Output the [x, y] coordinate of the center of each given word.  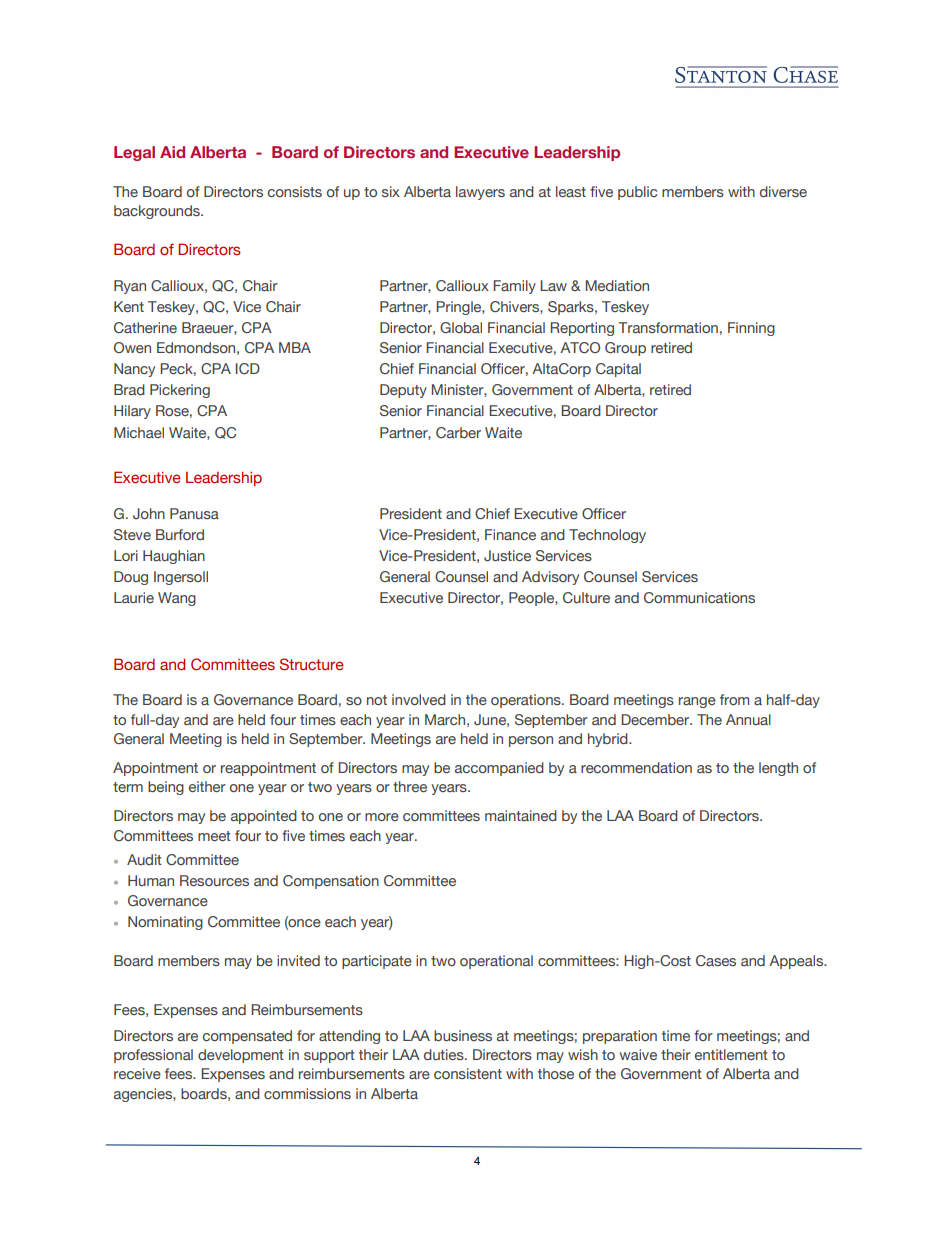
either [207, 786]
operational [496, 962]
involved [419, 699]
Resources [214, 880]
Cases [716, 960]
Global [461, 327]
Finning [751, 329]
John [149, 513]
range [697, 702]
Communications [699, 597]
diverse [783, 191]
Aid [172, 152]
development [241, 1056]
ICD [248, 368]
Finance [510, 534]
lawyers [480, 193]
